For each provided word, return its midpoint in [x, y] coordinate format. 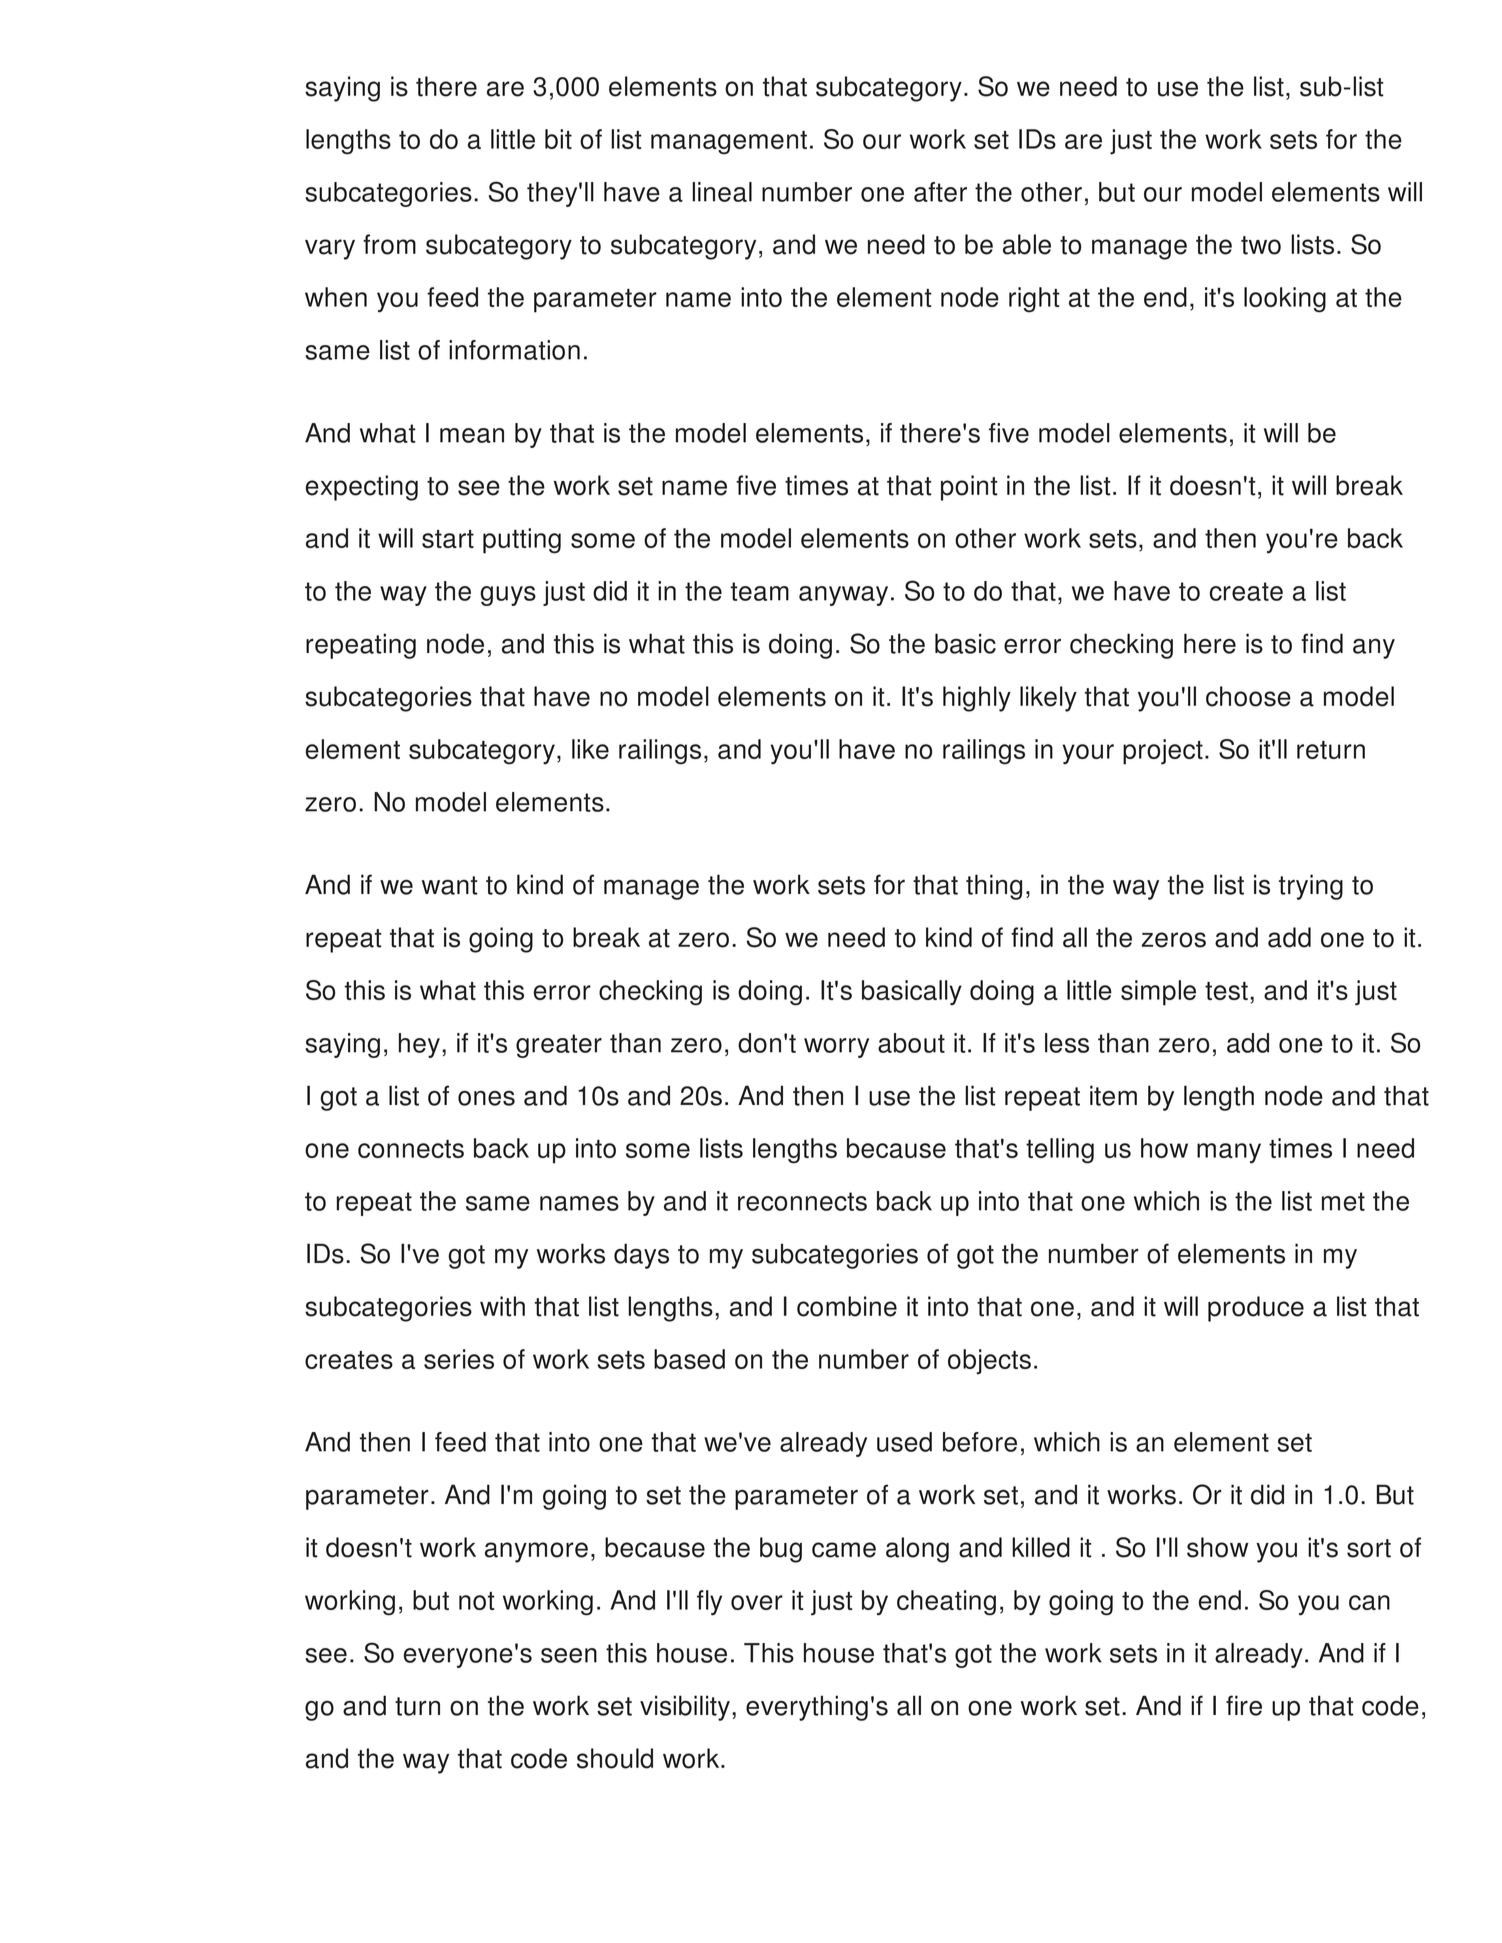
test [1226, 991]
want [450, 885]
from [389, 244]
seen [569, 1655]
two [1261, 245]
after [940, 192]
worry [836, 1048]
